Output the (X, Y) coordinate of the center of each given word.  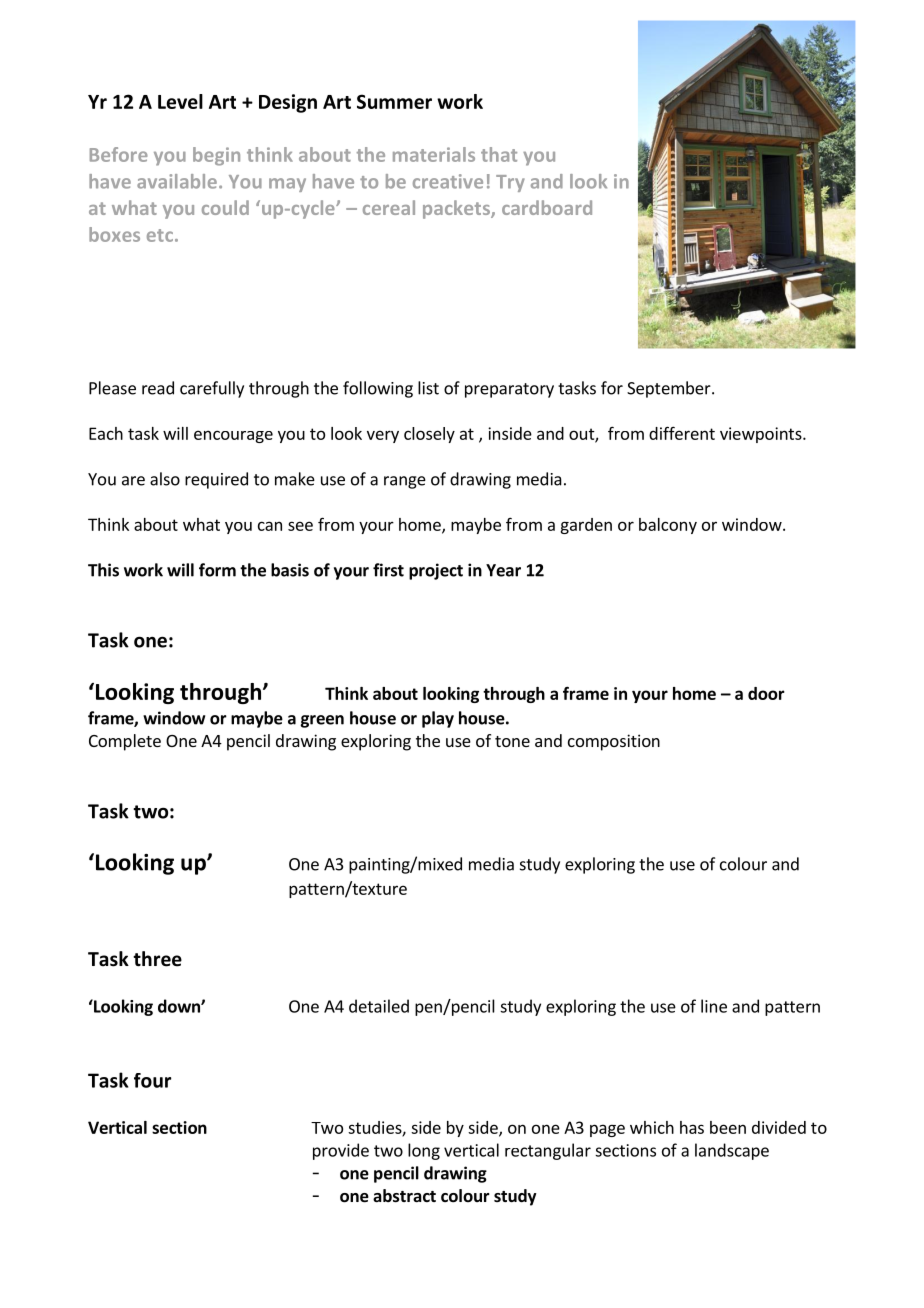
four (152, 1080)
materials (434, 154)
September (670, 389)
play (438, 719)
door (766, 693)
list (428, 388)
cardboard (547, 207)
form (217, 570)
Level (180, 101)
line (714, 1006)
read (158, 388)
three (157, 959)
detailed (379, 1006)
